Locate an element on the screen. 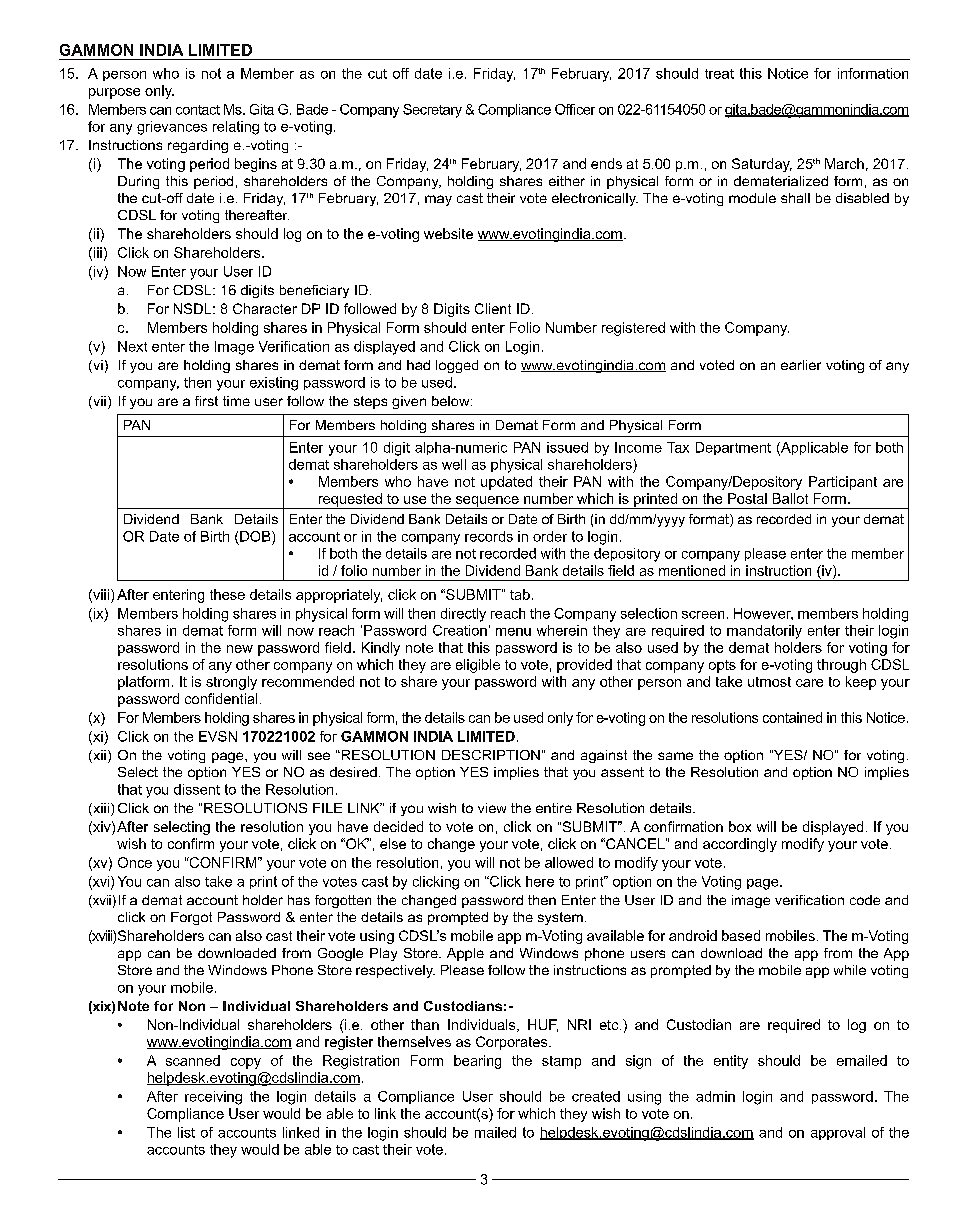 The height and width of the screenshot is (1232, 968). treat is located at coordinates (719, 74).
